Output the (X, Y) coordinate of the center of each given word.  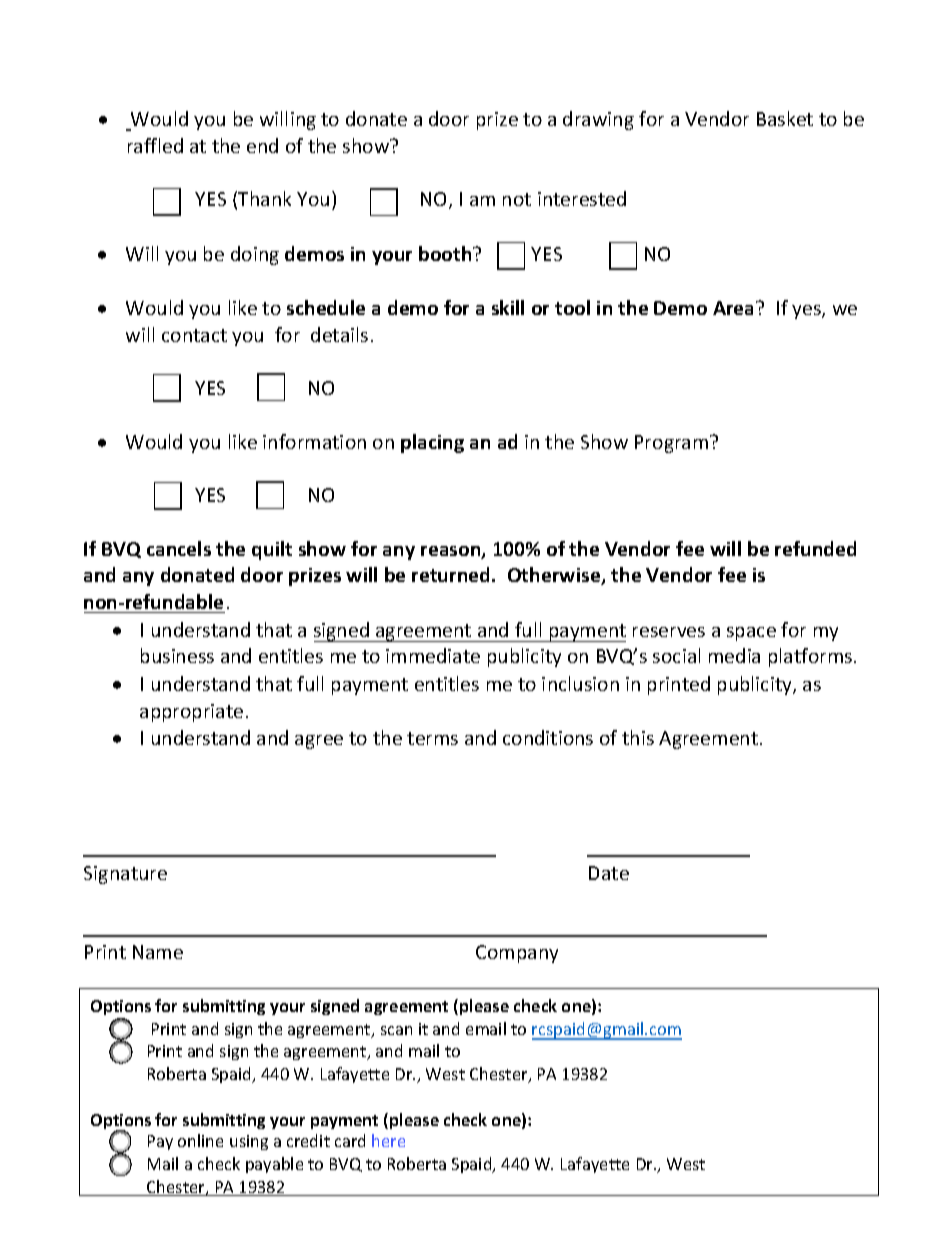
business (177, 655)
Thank (264, 198)
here (388, 1140)
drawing (598, 120)
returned (452, 574)
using (249, 1142)
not (517, 199)
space (751, 634)
